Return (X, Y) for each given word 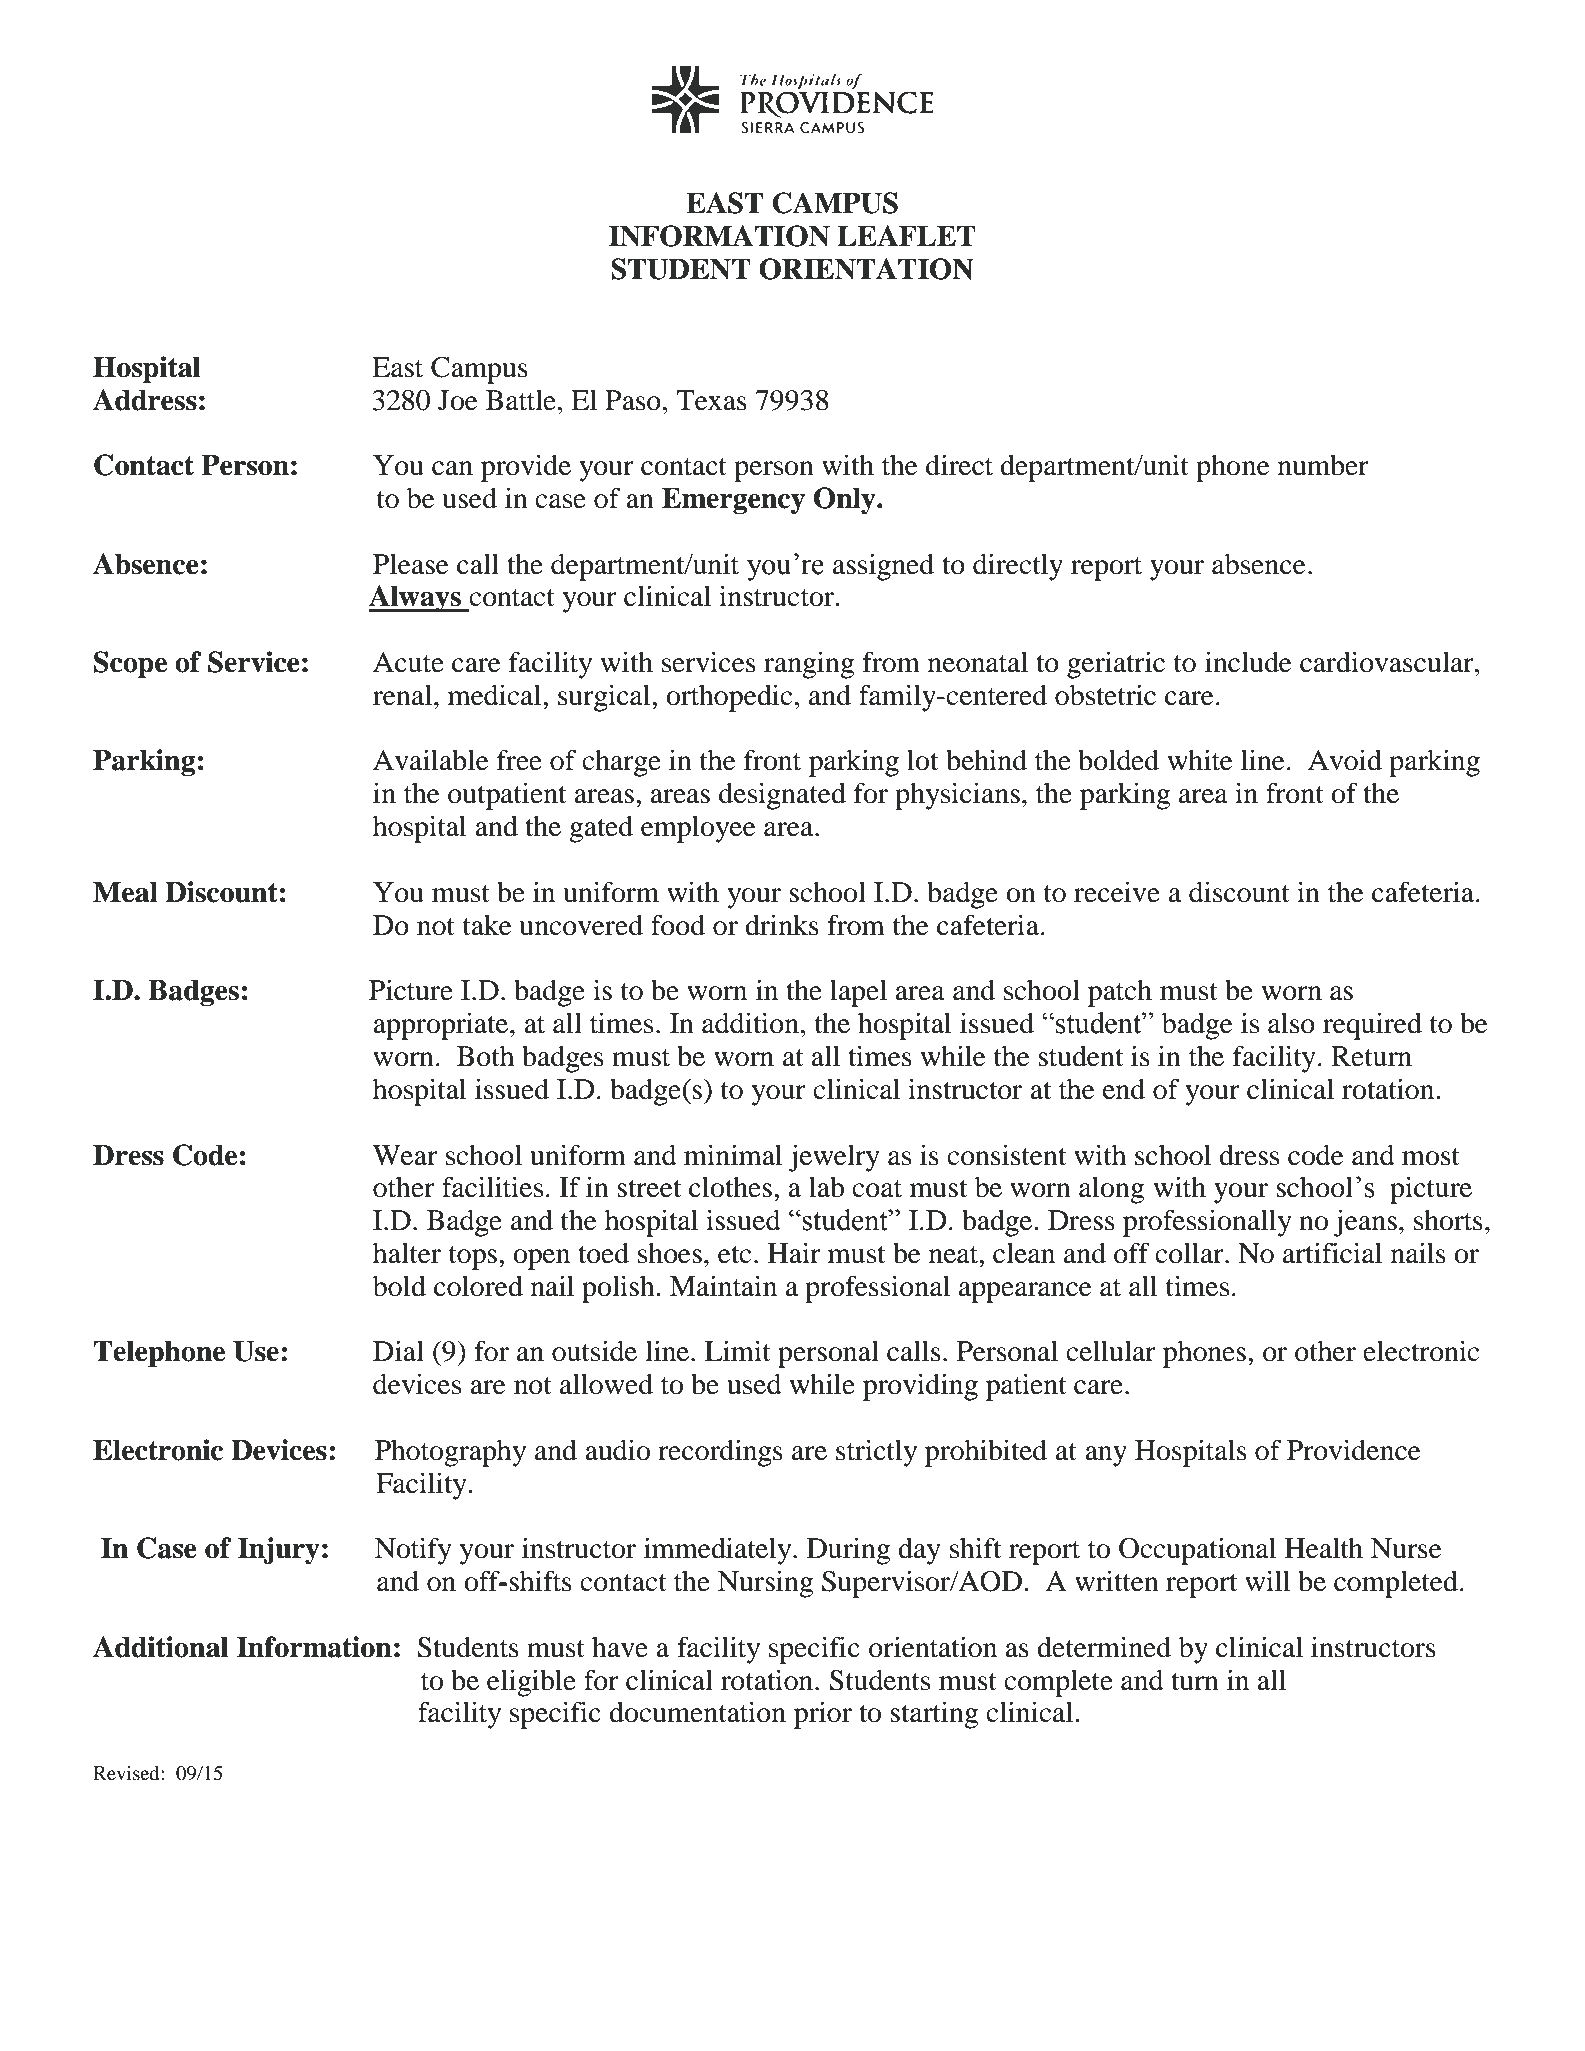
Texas (711, 400)
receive (1117, 892)
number (1323, 465)
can (452, 468)
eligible (531, 1683)
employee (698, 829)
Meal (125, 892)
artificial (1332, 1253)
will (1267, 1580)
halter (407, 1253)
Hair (794, 1253)
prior (823, 1715)
